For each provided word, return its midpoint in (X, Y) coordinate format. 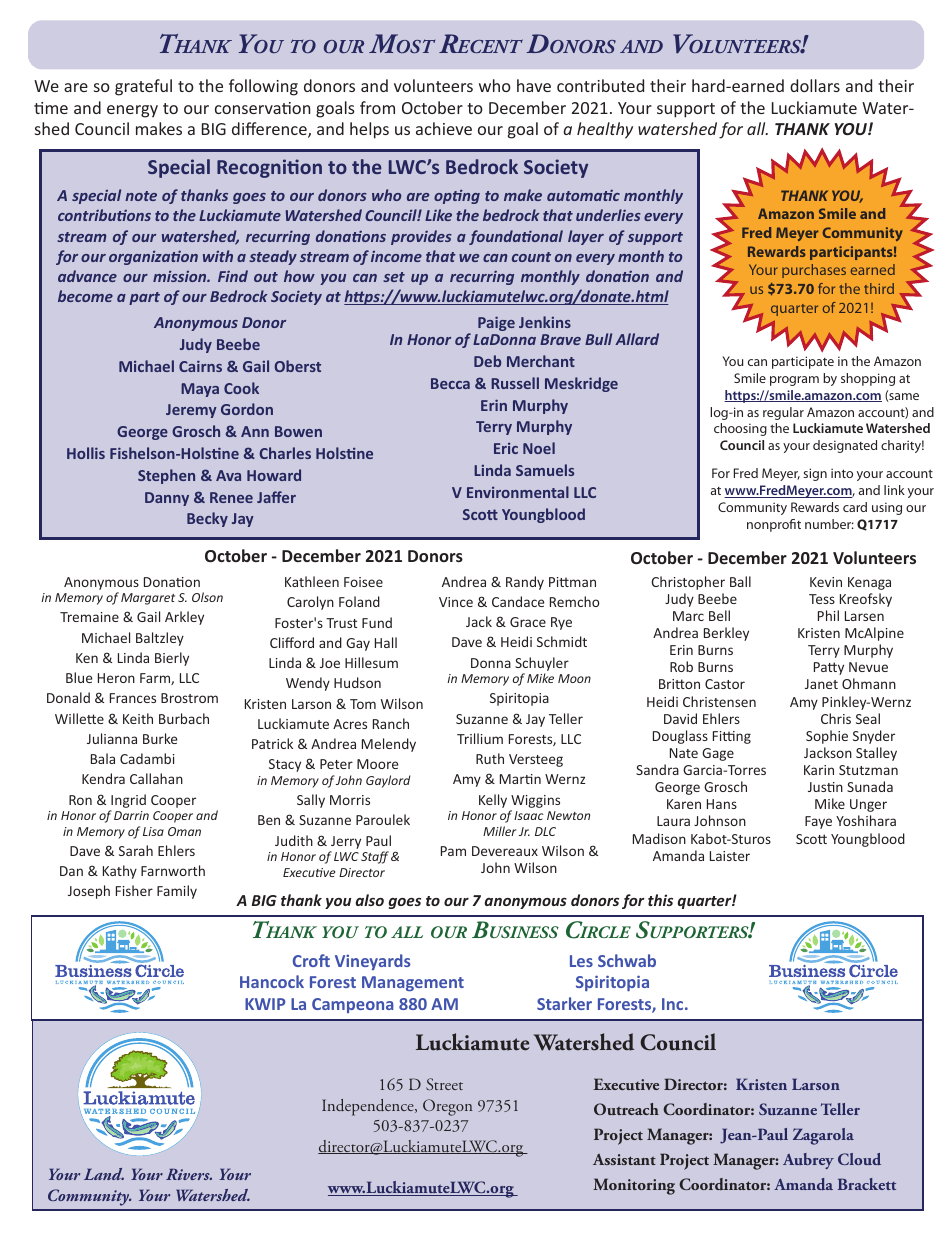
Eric (506, 448)
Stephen (166, 476)
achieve (444, 128)
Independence (369, 1107)
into (842, 473)
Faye (818, 822)
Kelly (493, 801)
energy (132, 111)
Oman (184, 831)
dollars (815, 85)
